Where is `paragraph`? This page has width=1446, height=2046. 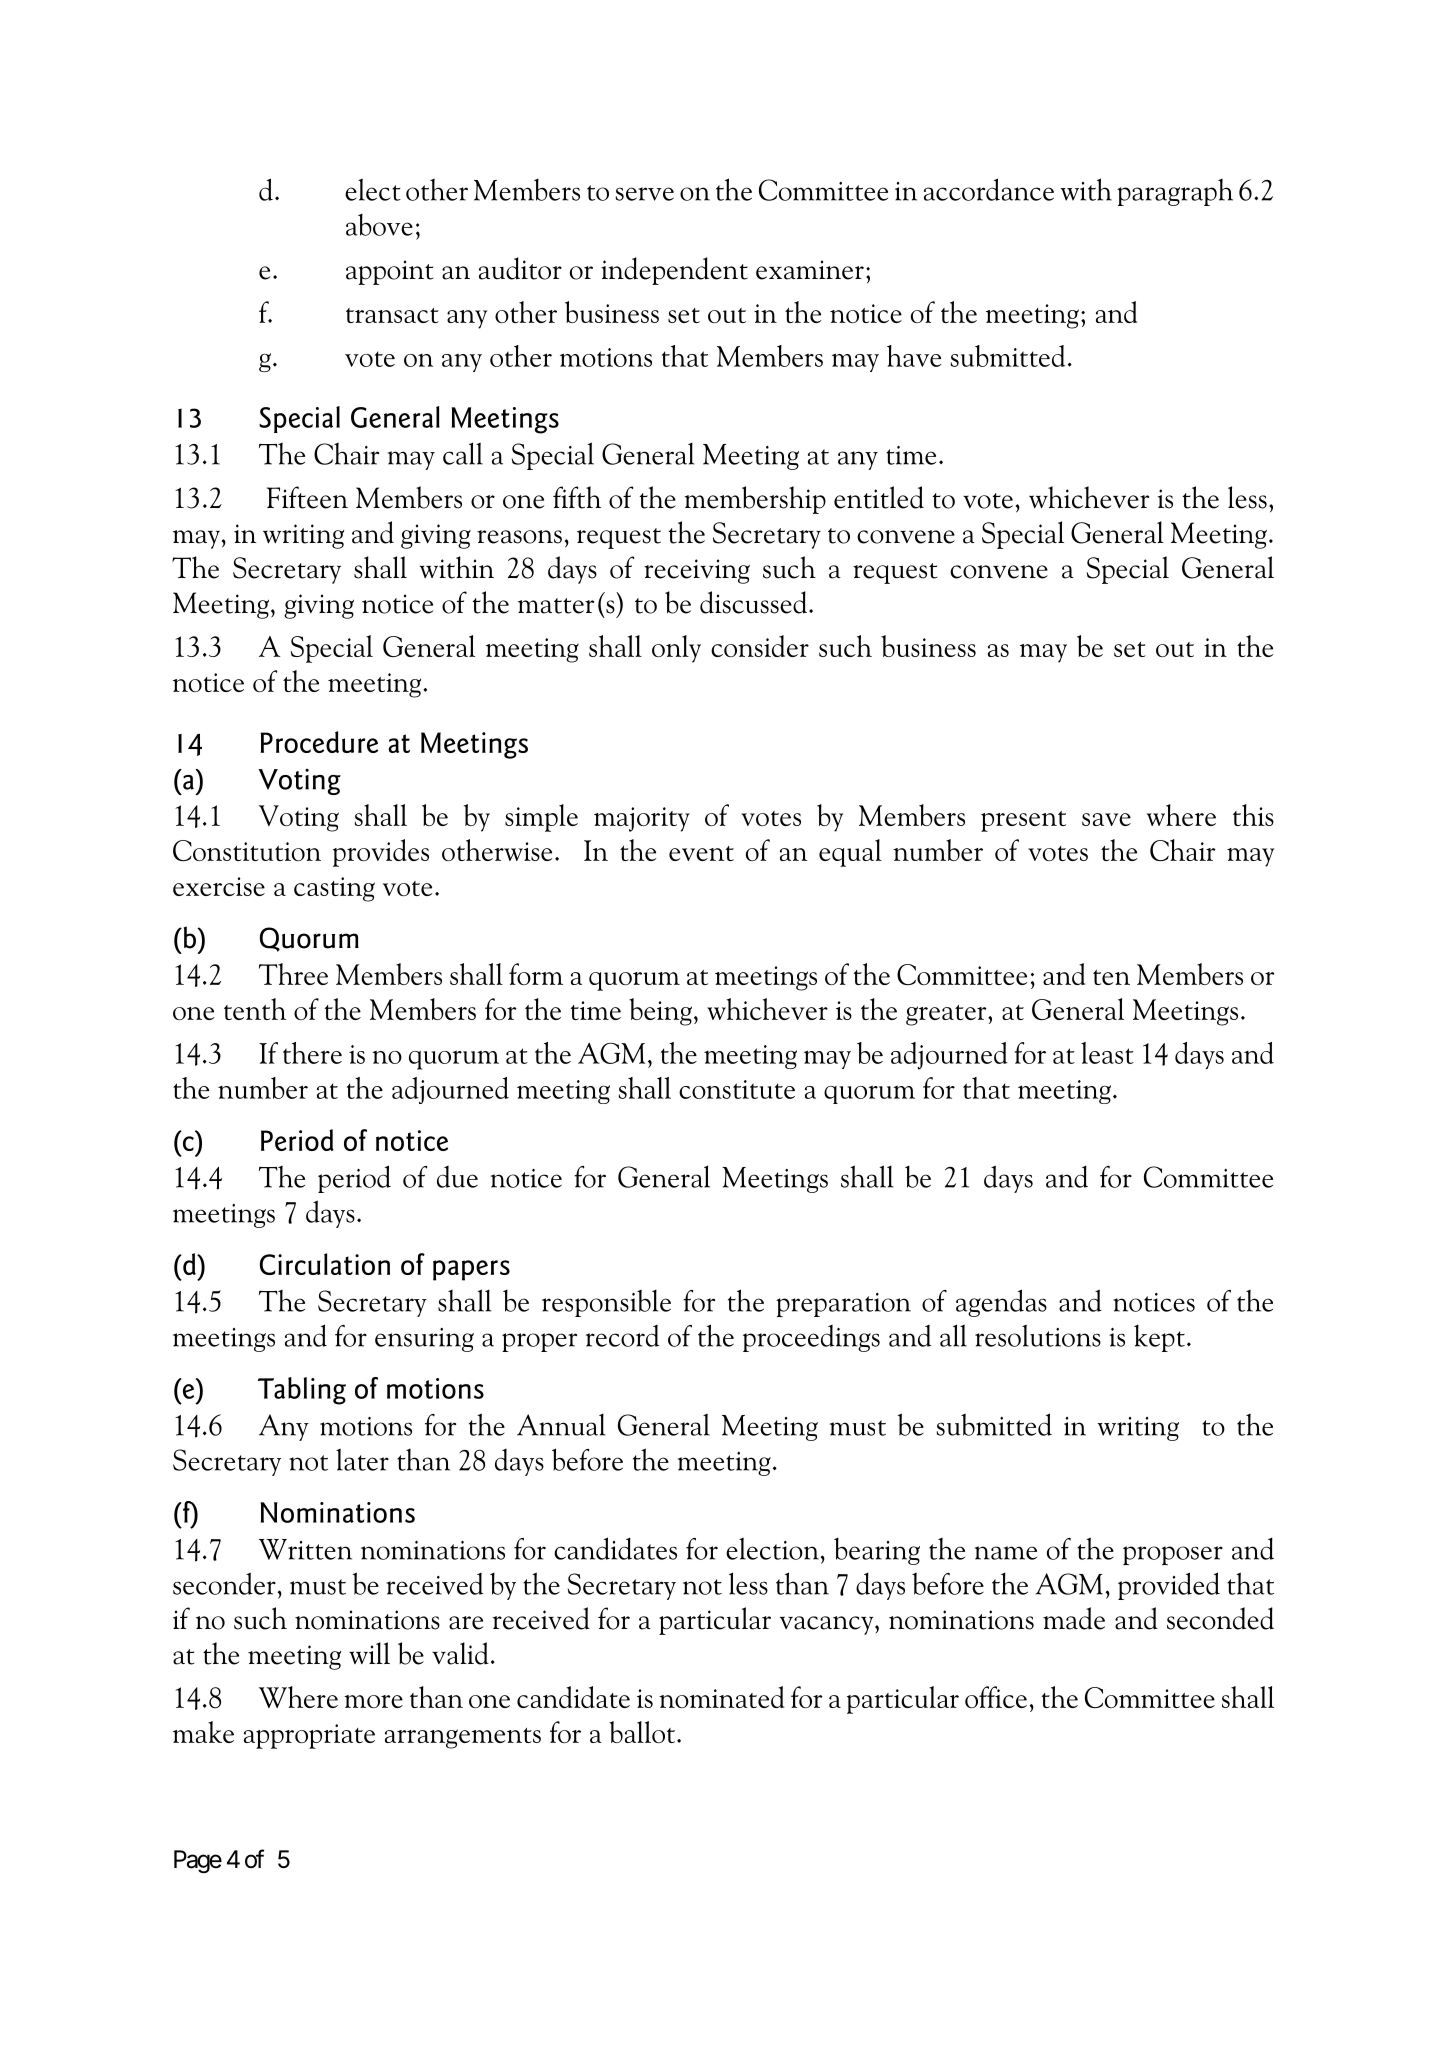
paragraph is located at coordinates (1175, 192).
